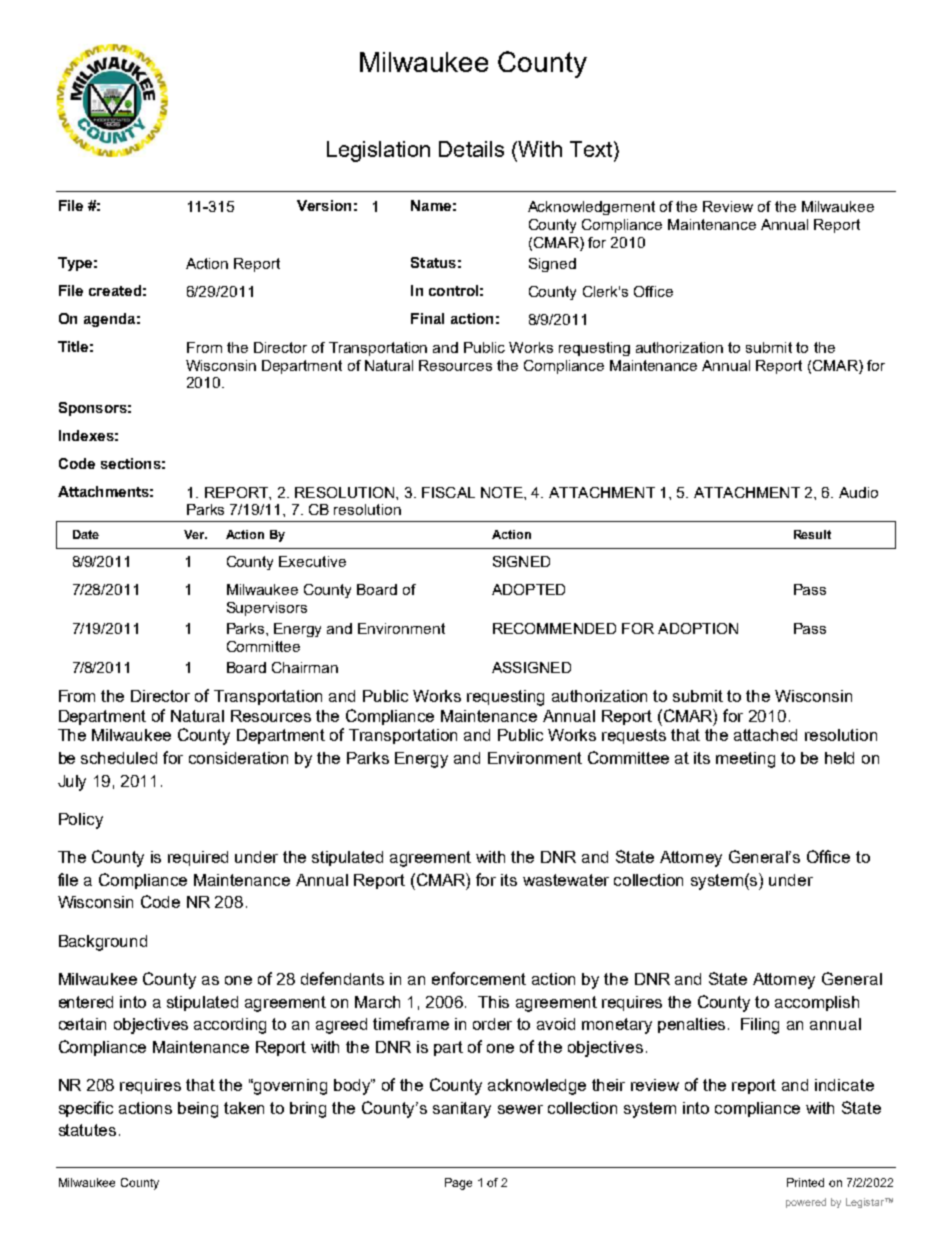  What do you see at coordinates (103, 943) in the screenshot?
I see `Background` at bounding box center [103, 943].
